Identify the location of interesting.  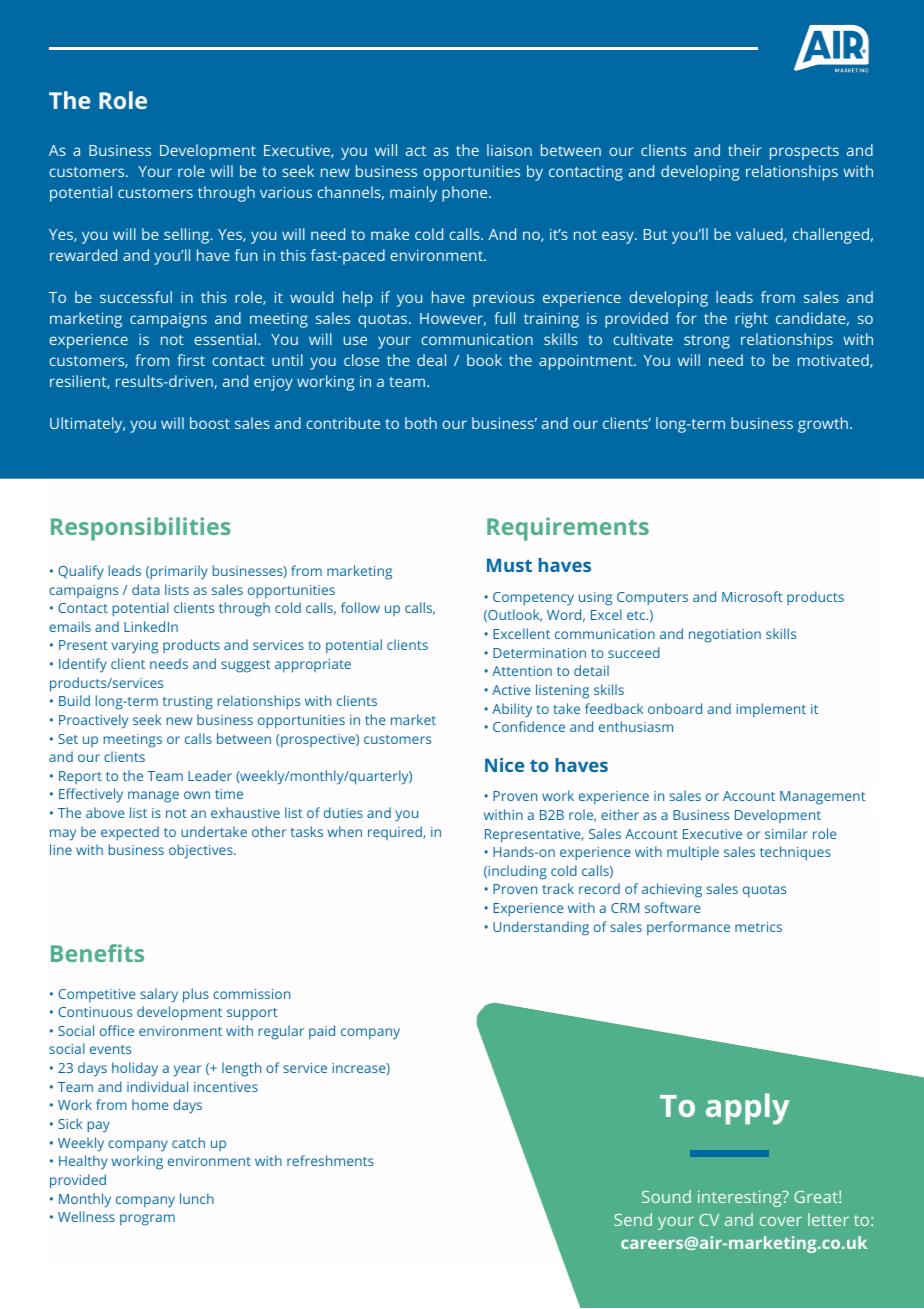
(741, 1198).
